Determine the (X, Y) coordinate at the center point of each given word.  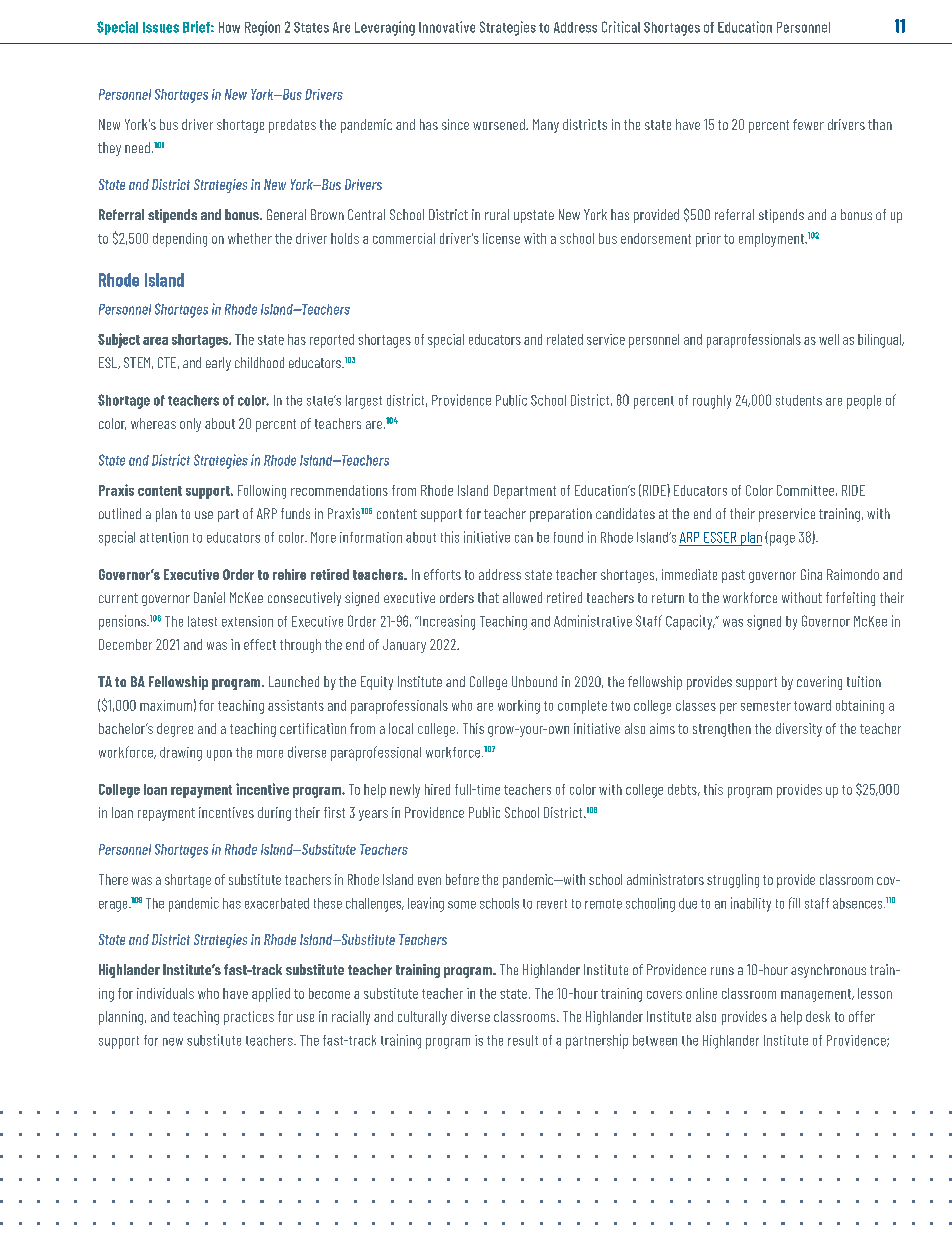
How (229, 27)
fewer (808, 124)
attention (164, 537)
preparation (561, 515)
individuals (165, 993)
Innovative (447, 27)
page (782, 540)
